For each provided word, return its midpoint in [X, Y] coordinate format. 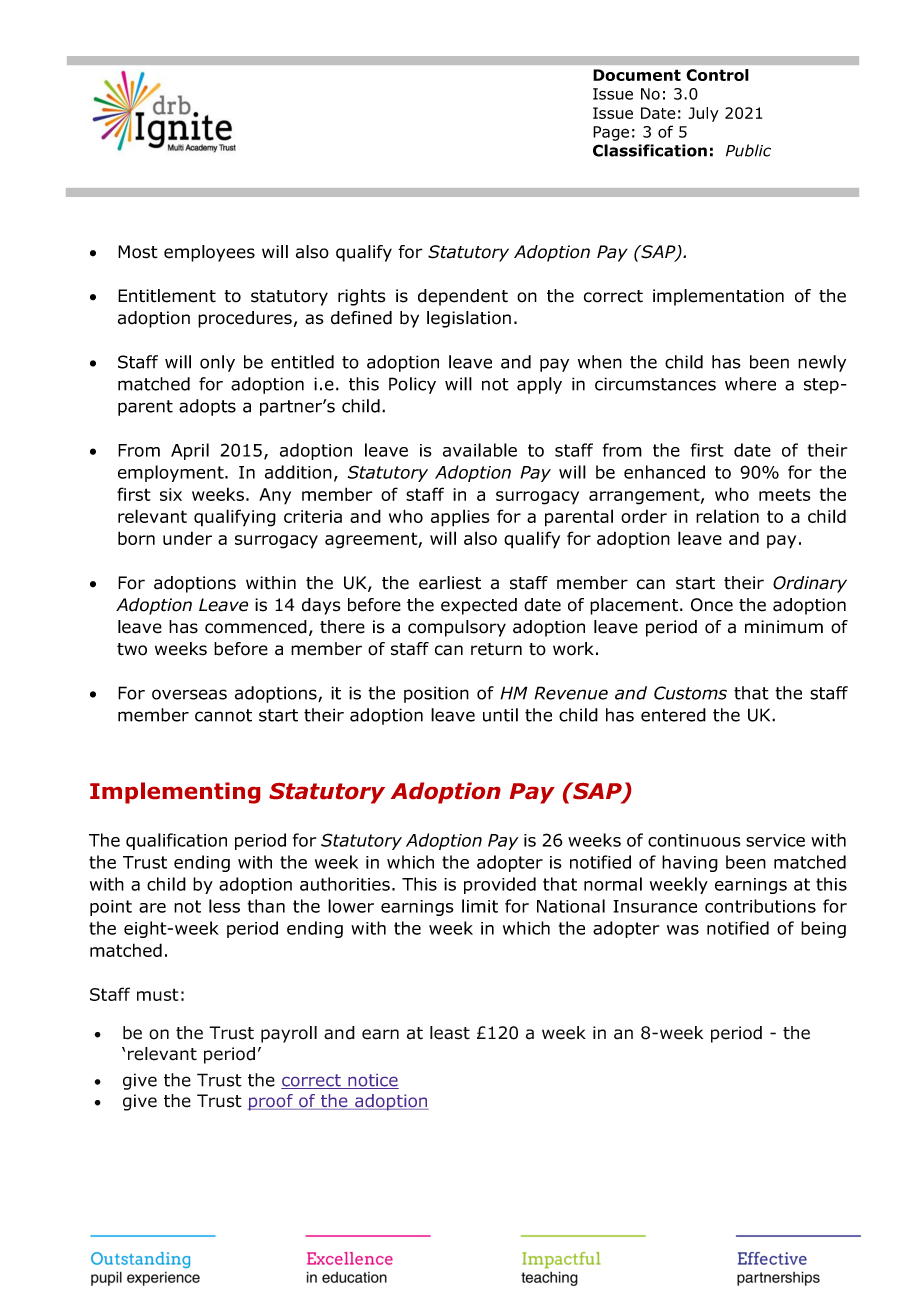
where [750, 384]
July [704, 114]
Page [611, 133]
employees [209, 253]
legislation [469, 319]
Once [712, 605]
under [187, 538]
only [217, 363]
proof [271, 1102]
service [775, 840]
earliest [450, 583]
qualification [176, 841]
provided [500, 885]
